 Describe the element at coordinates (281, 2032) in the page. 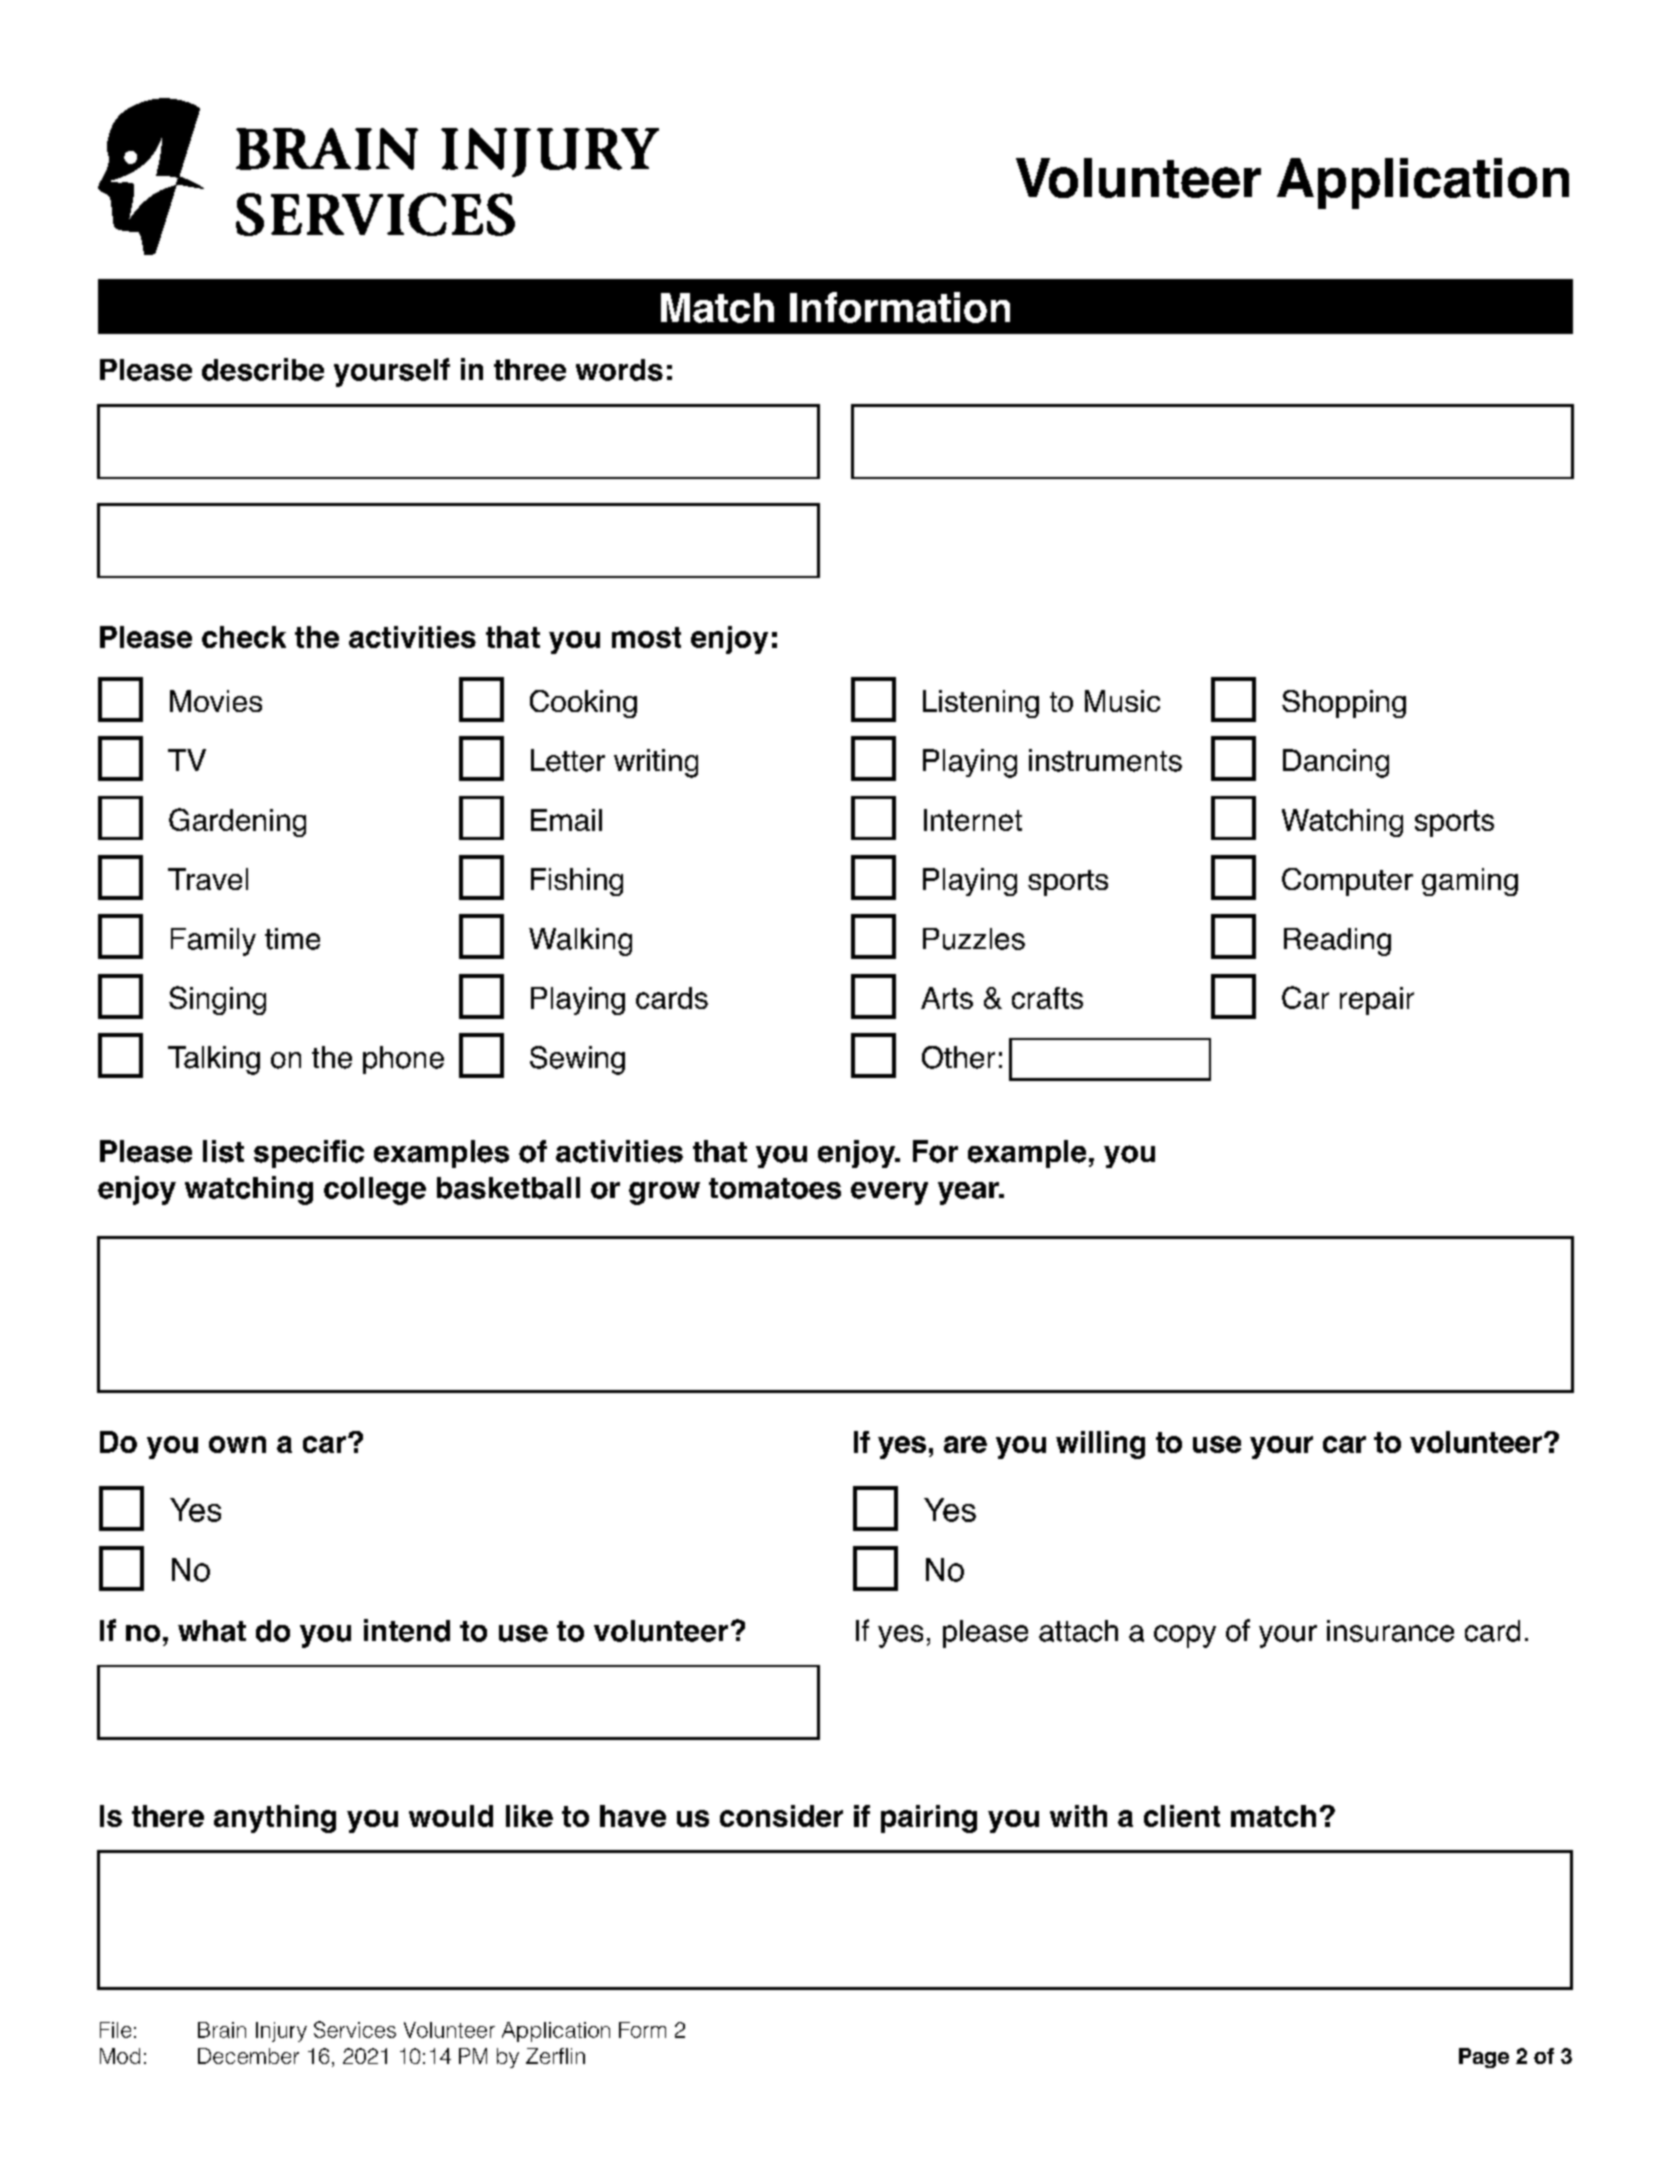

I see `Injury` at that location.
